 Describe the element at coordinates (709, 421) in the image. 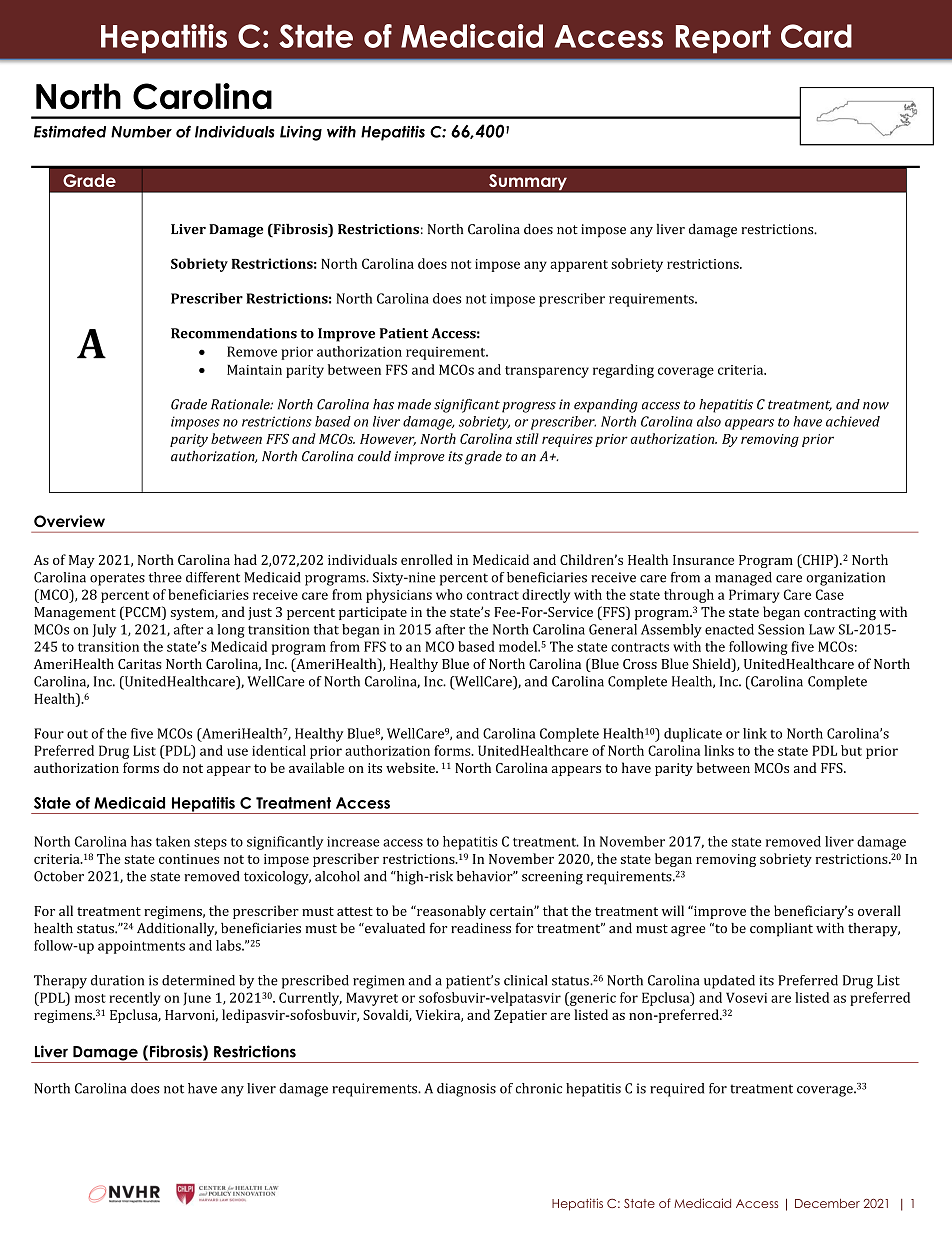

I see `also` at that location.
